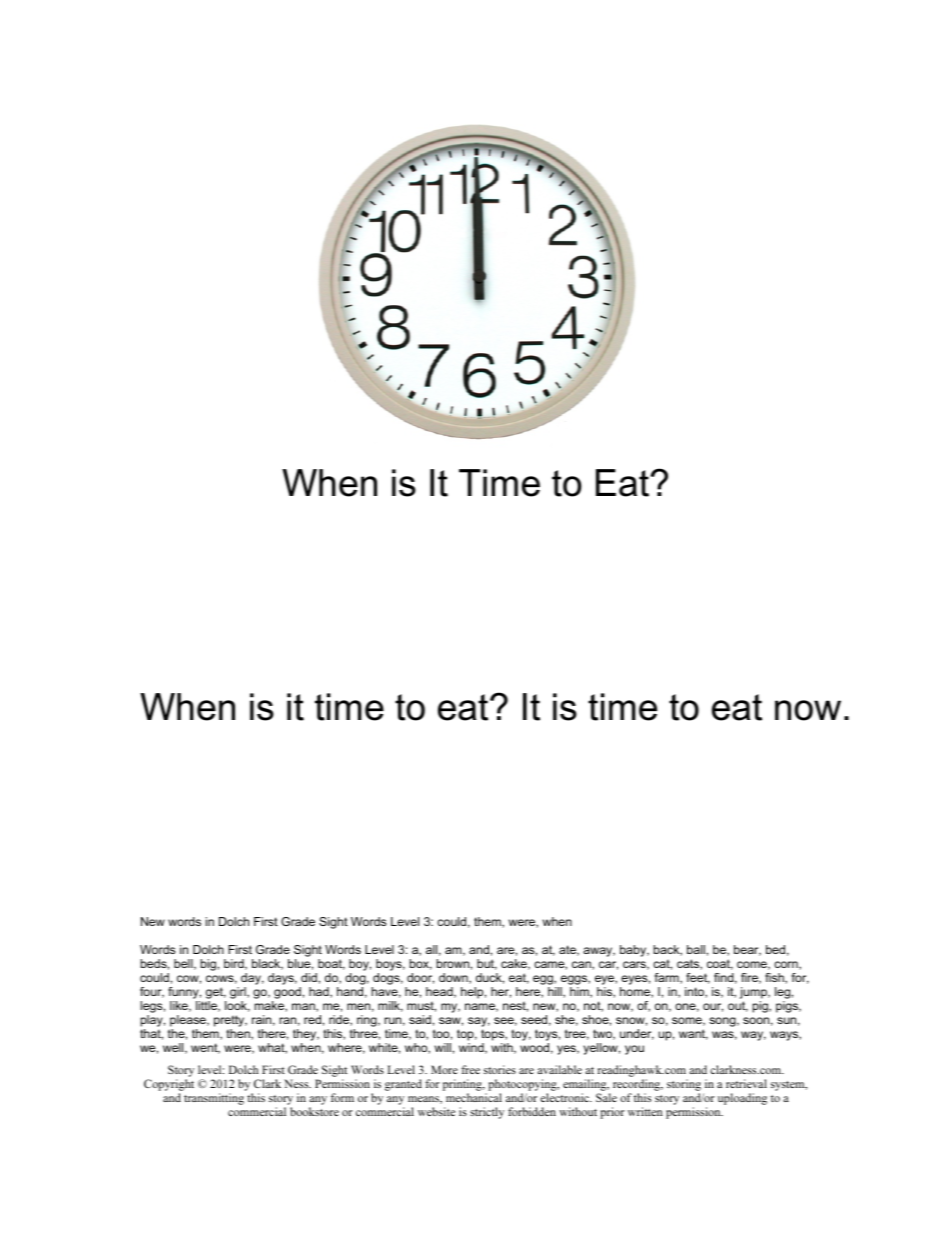 This screenshot has height=1233, width=952. I want to click on transmitting, so click(214, 1099).
